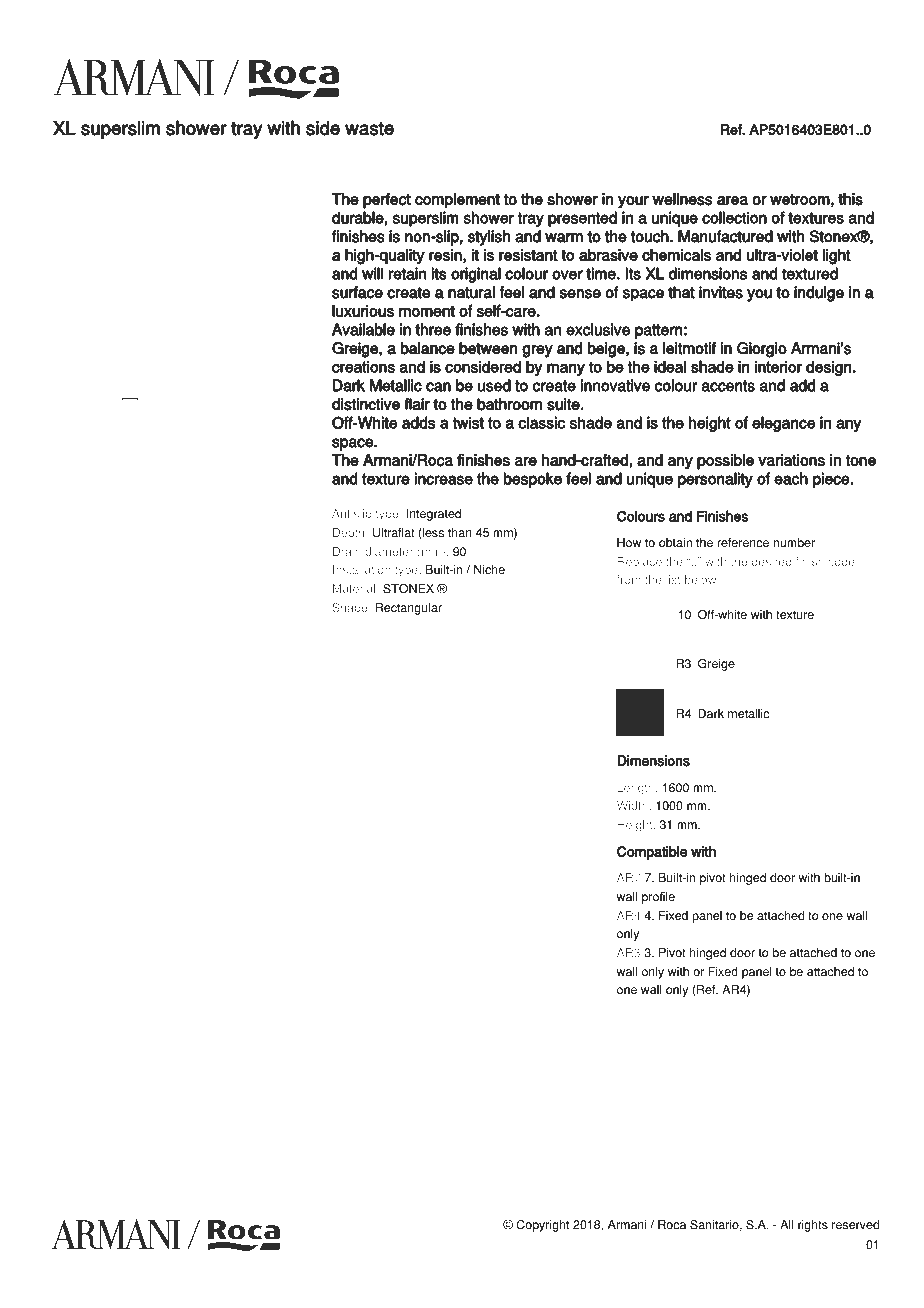  What do you see at coordinates (542, 1226) in the image?
I see `Copyright` at bounding box center [542, 1226].
